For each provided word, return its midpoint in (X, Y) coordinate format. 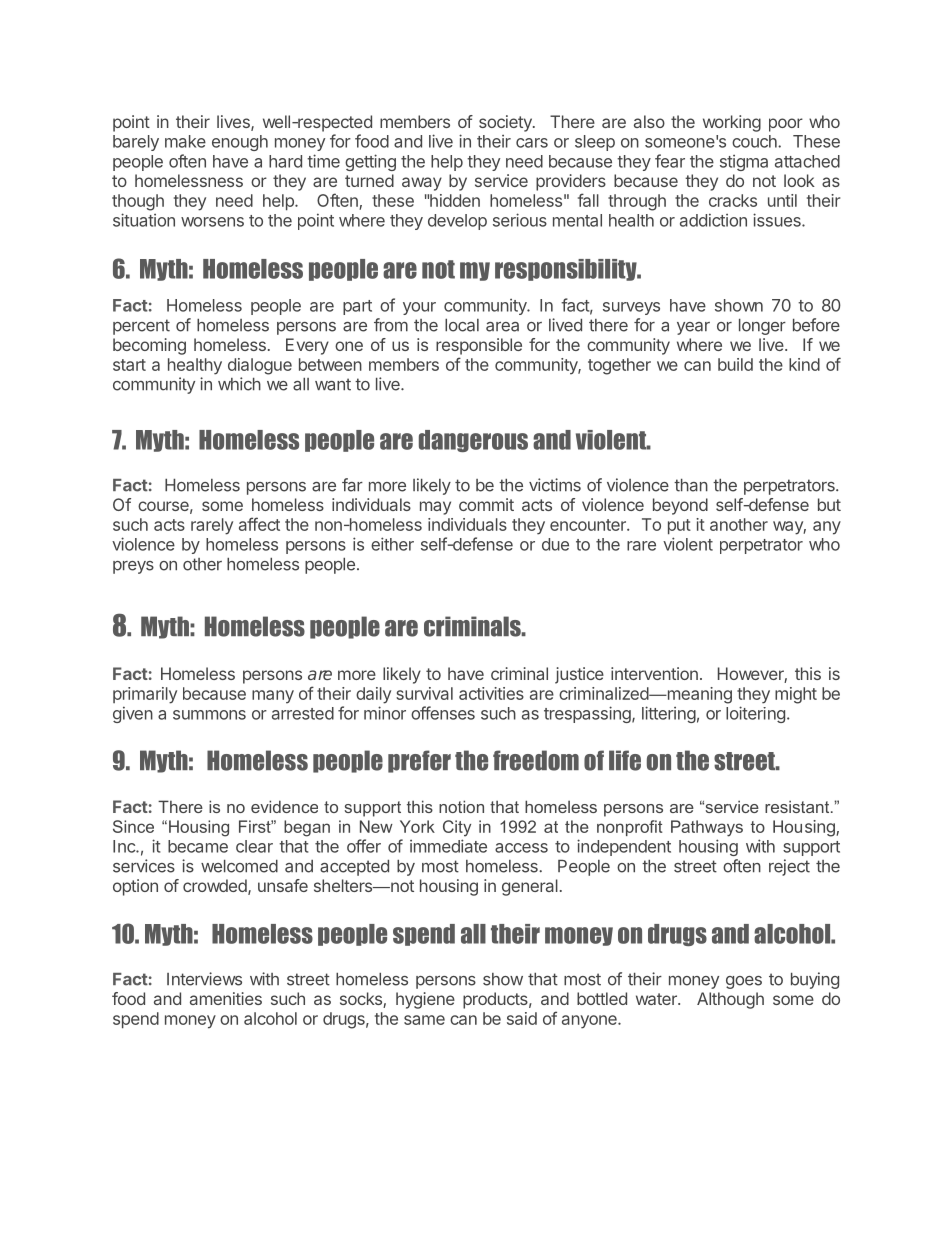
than (691, 485)
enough (240, 143)
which (239, 384)
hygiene (425, 1000)
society (506, 123)
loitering (755, 714)
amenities (226, 998)
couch (755, 141)
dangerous (473, 441)
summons (209, 715)
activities (491, 693)
